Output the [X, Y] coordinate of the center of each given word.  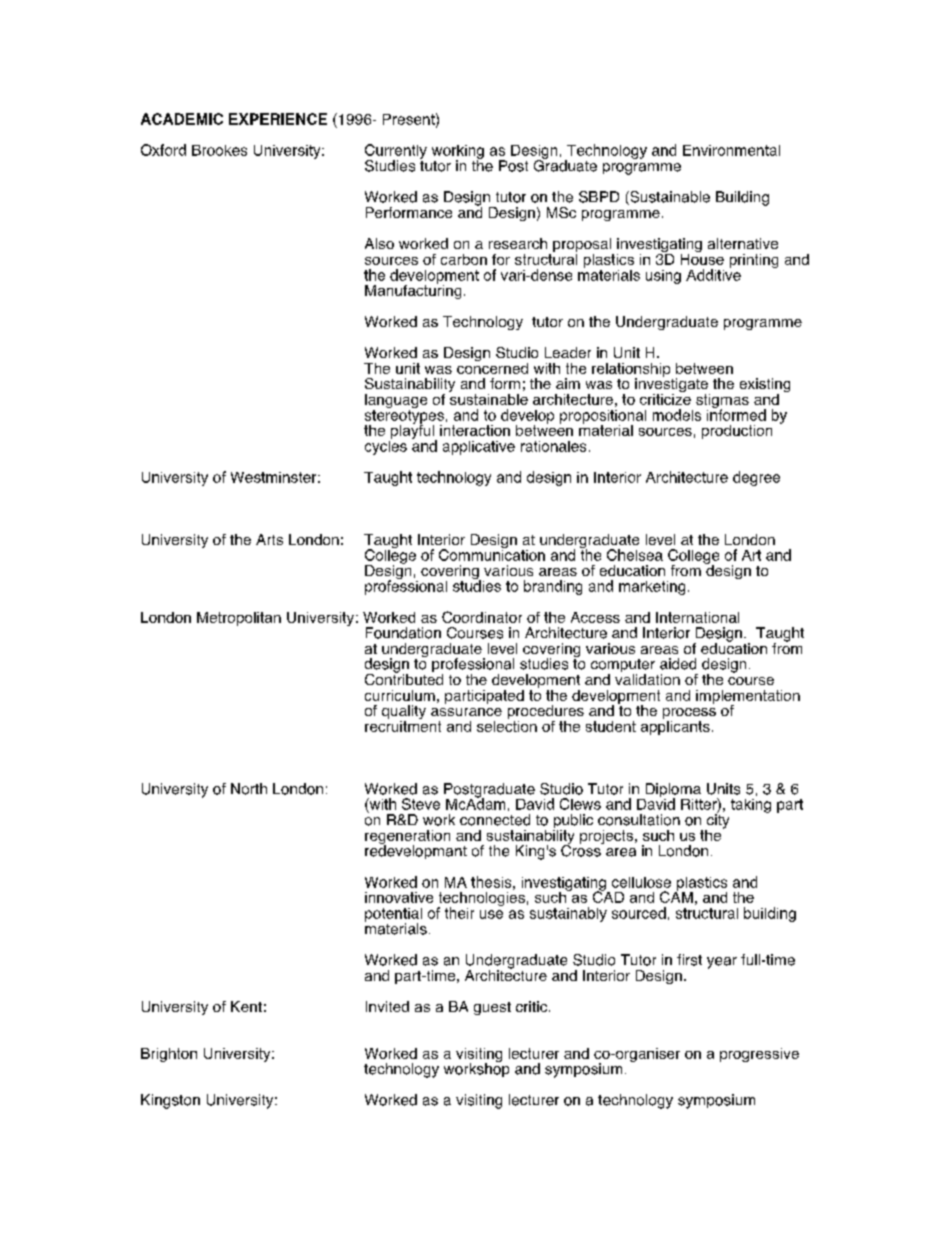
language [396, 402]
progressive [759, 1055]
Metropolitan [239, 619]
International [697, 617]
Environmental [731, 150]
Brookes [219, 150]
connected [495, 820]
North [249, 789]
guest [492, 1008]
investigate [672, 385]
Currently [396, 152]
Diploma [672, 791]
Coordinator [482, 617]
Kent [246, 1006]
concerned [492, 367]
